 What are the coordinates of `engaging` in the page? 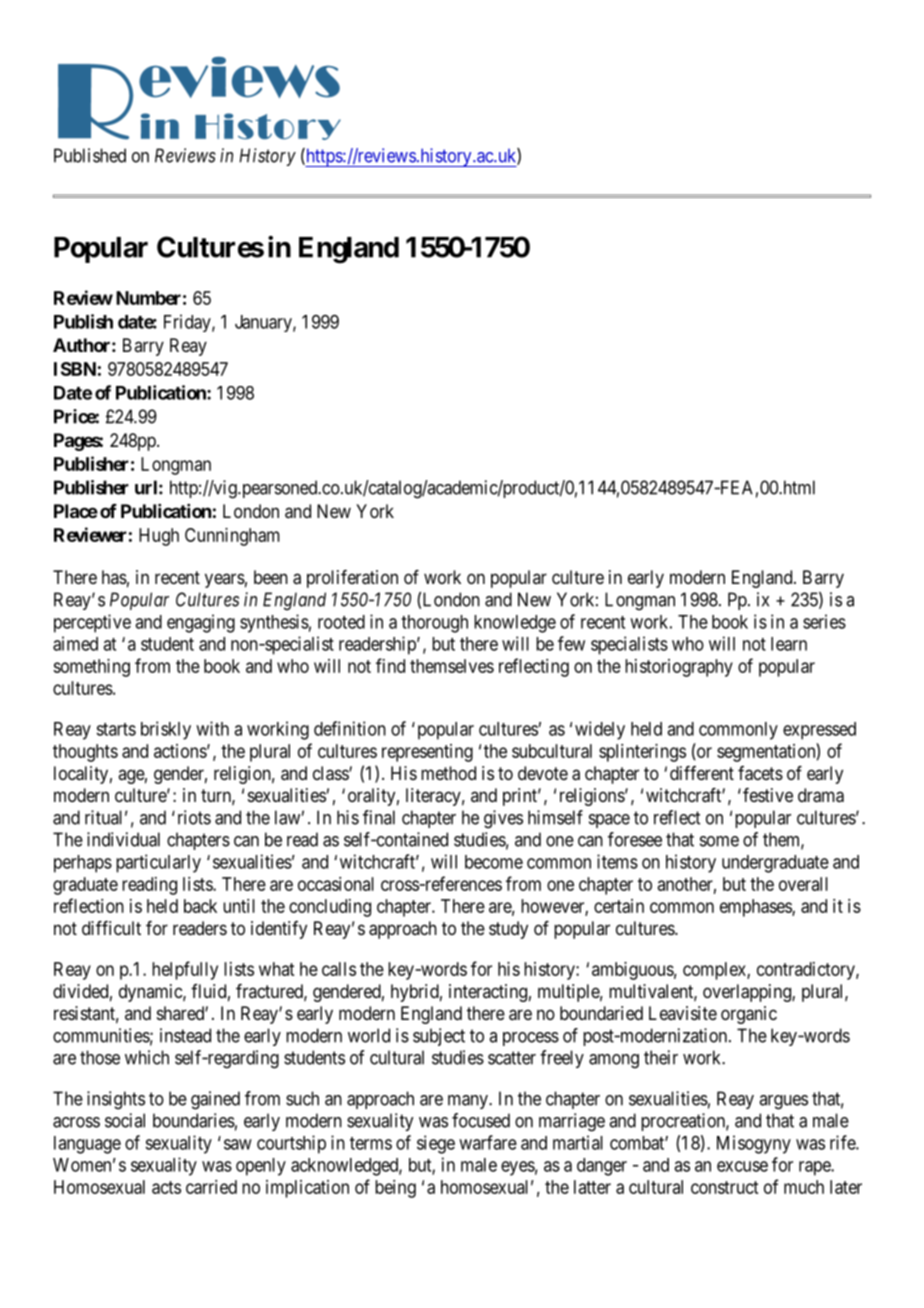 It's located at (201, 623).
